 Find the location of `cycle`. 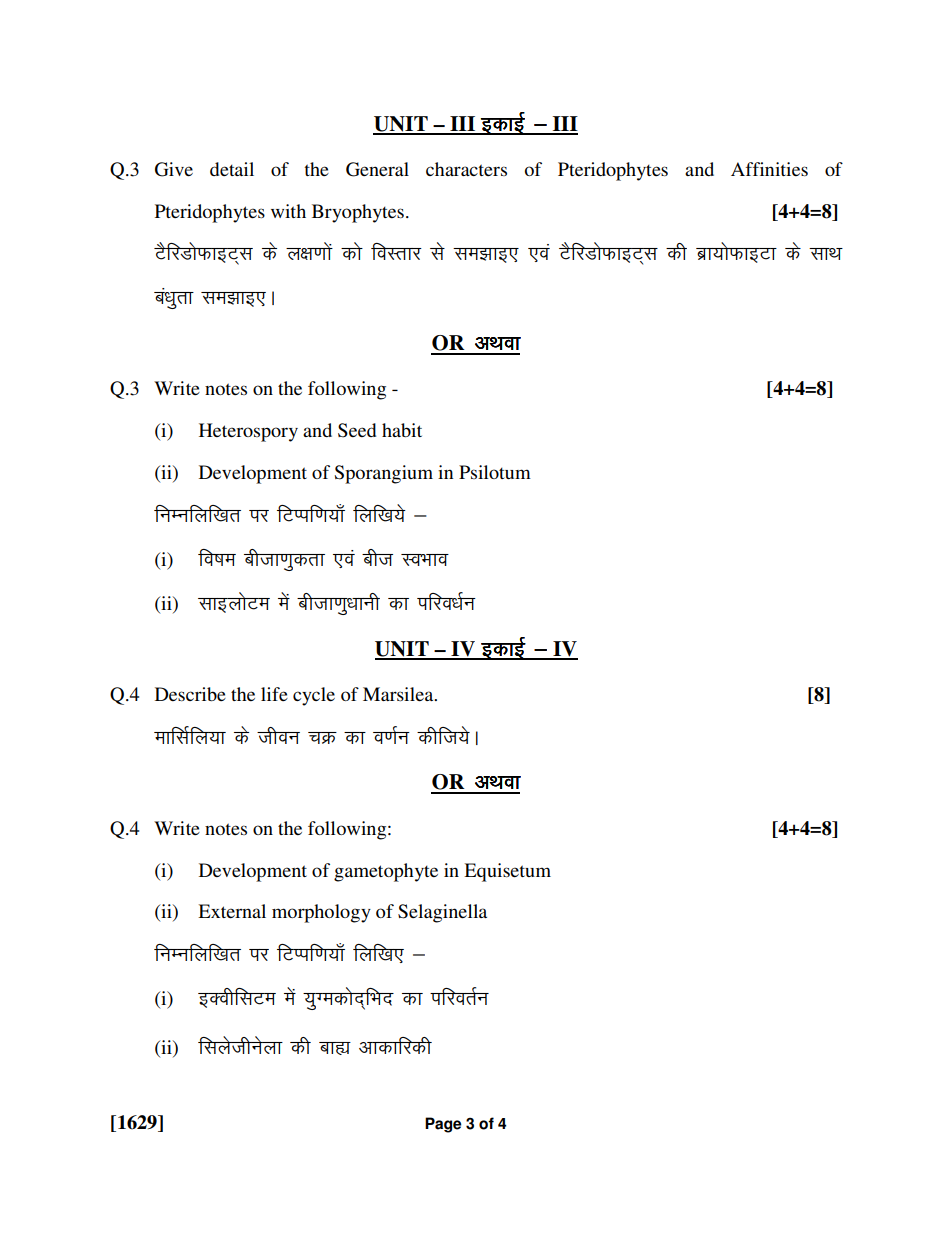

cycle is located at coordinates (314, 696).
